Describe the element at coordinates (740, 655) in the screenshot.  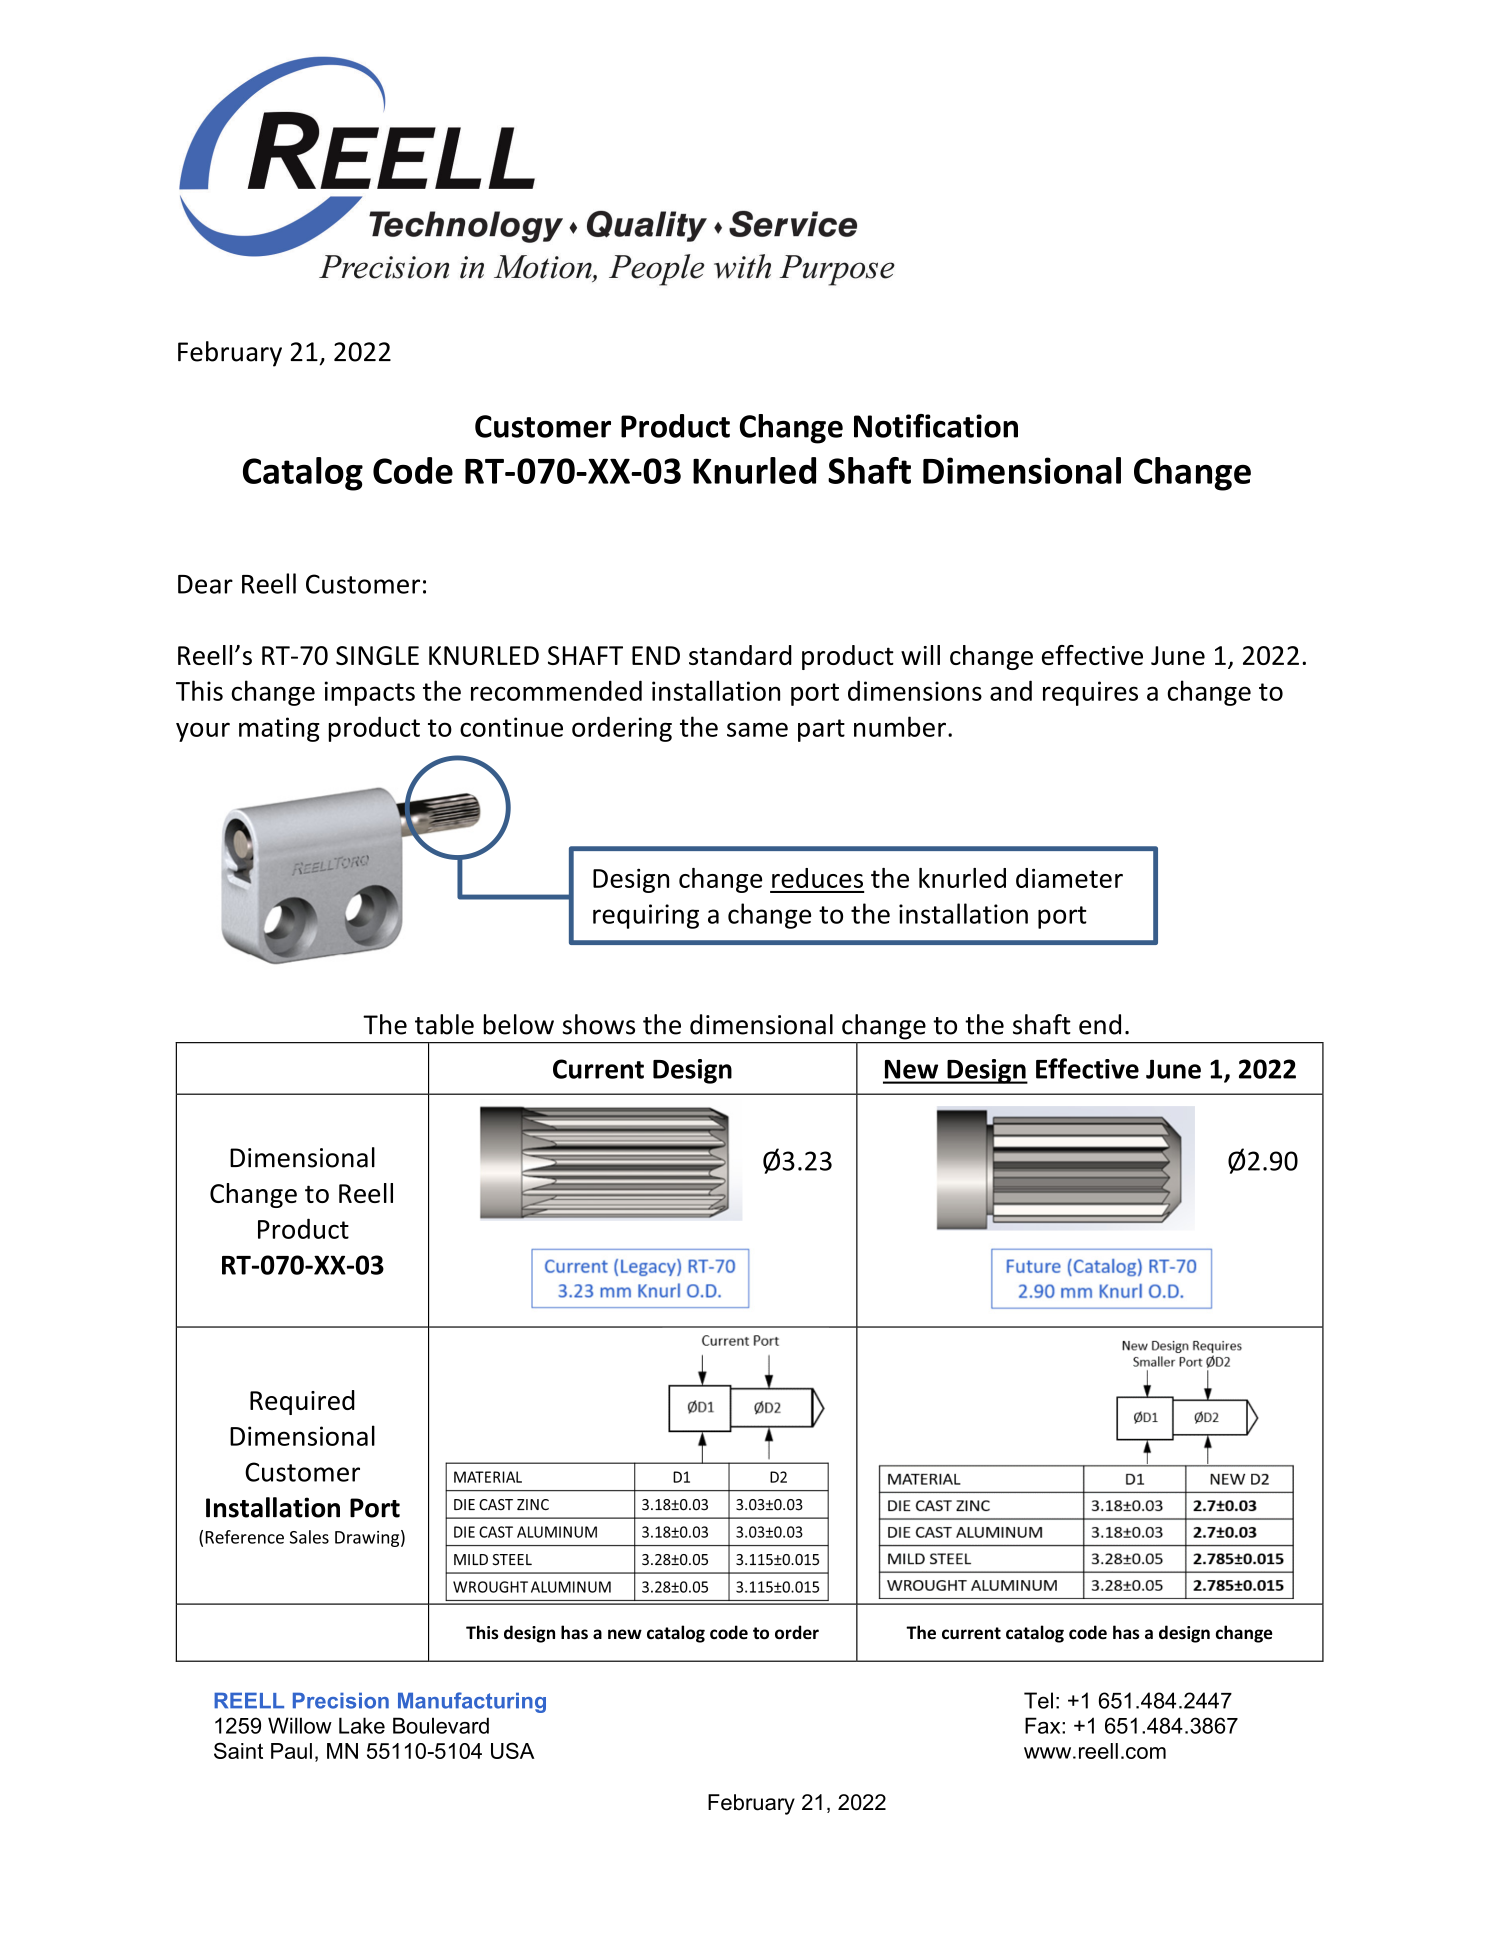
I see `standard` at that location.
